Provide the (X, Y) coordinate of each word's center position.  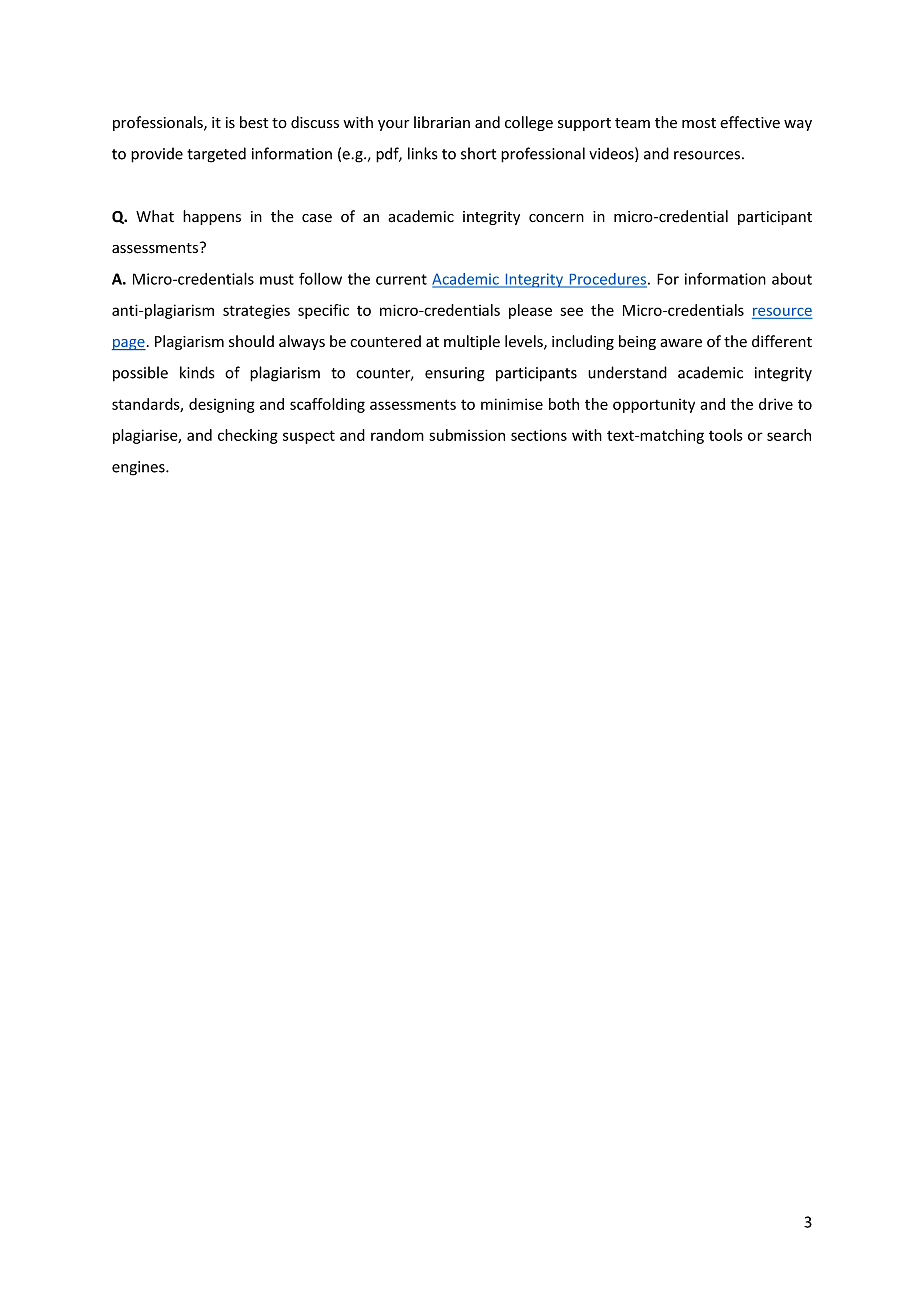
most (699, 123)
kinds (197, 372)
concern (556, 218)
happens (212, 217)
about (792, 279)
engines (139, 468)
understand (627, 372)
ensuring (455, 374)
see (571, 311)
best (254, 122)
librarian (442, 122)
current (401, 279)
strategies (256, 311)
